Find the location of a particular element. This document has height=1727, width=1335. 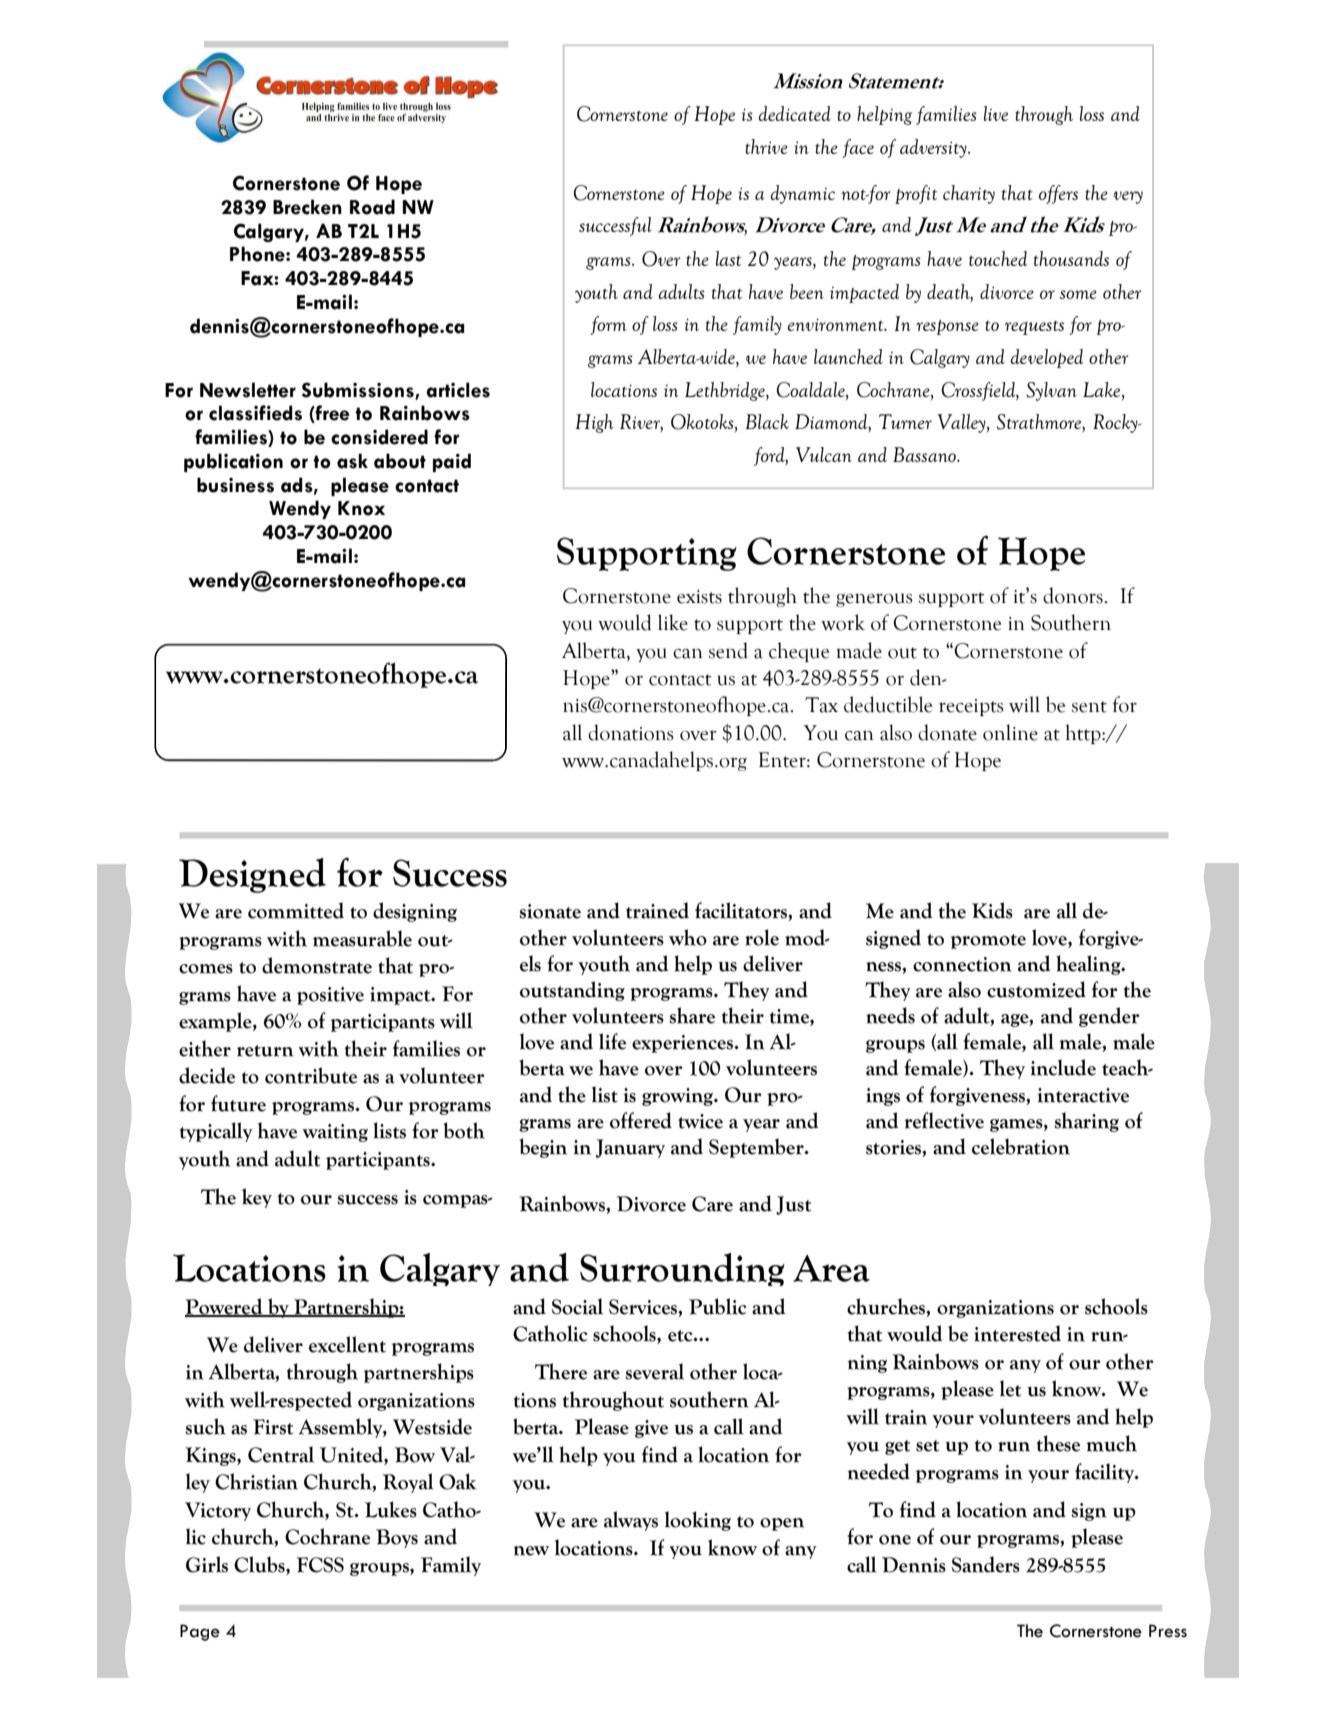

promote is located at coordinates (988, 941).
